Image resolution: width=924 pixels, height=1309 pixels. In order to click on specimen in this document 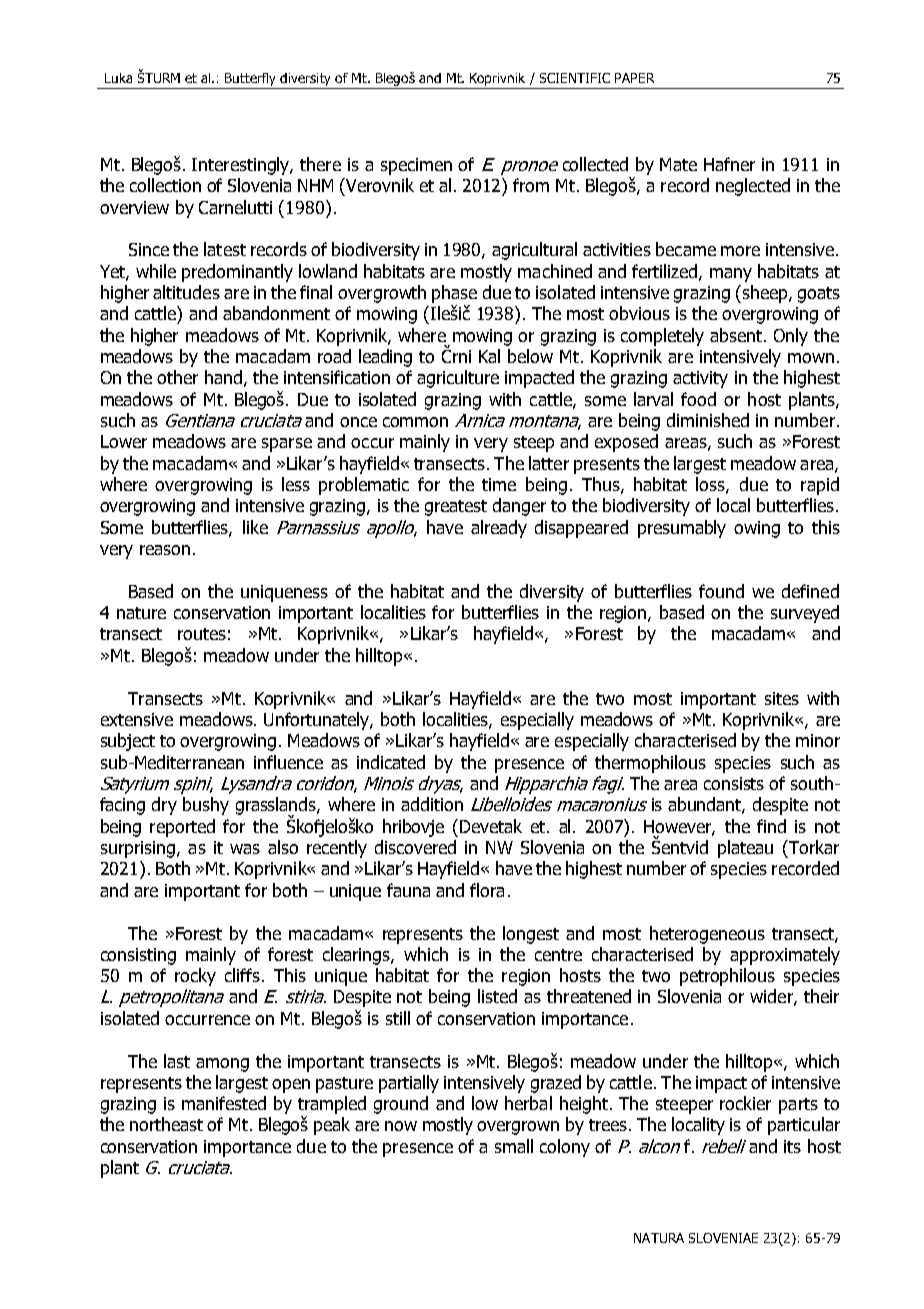, I will do `click(416, 166)`.
